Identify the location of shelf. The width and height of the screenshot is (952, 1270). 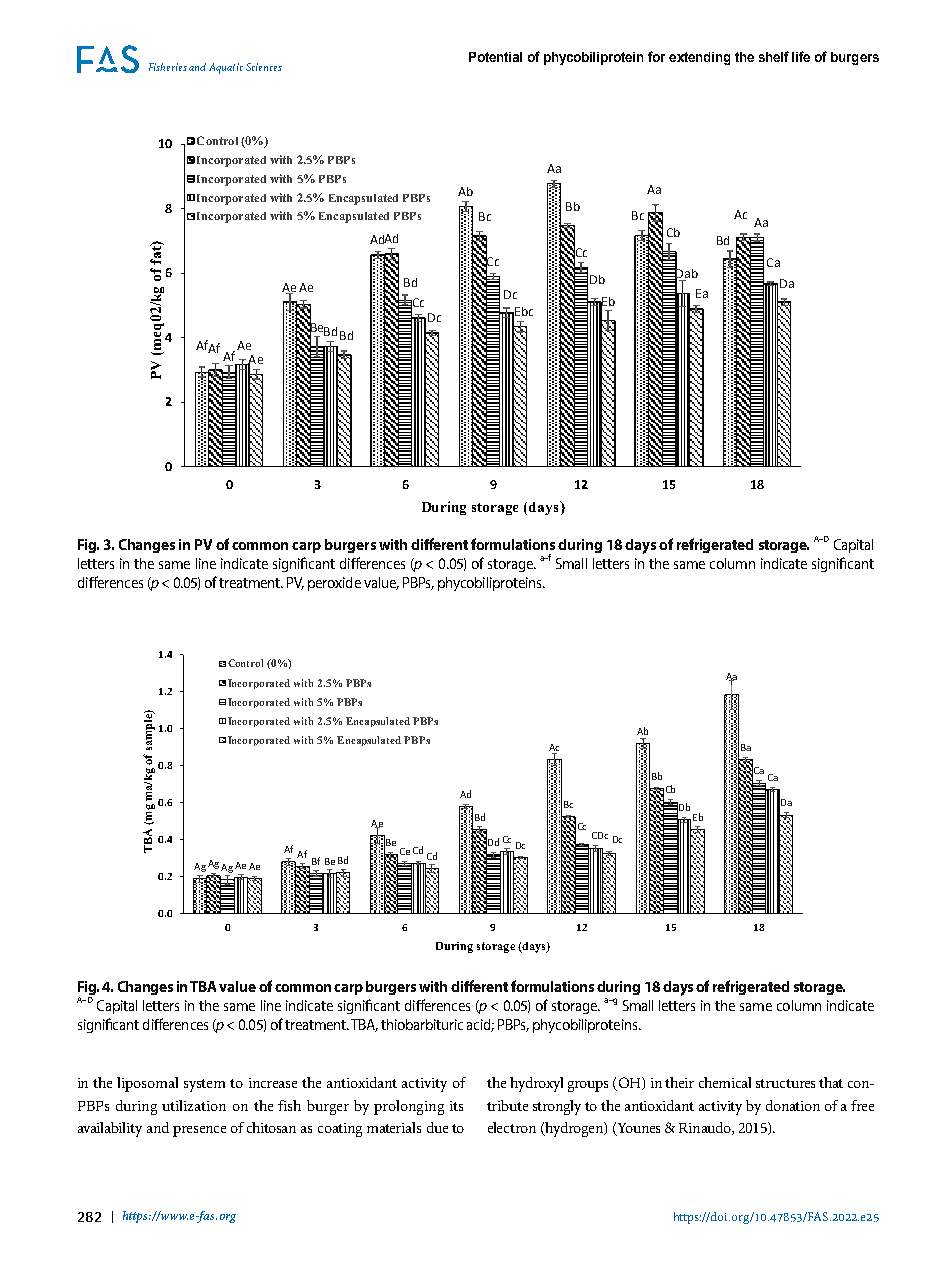
(774, 56).
